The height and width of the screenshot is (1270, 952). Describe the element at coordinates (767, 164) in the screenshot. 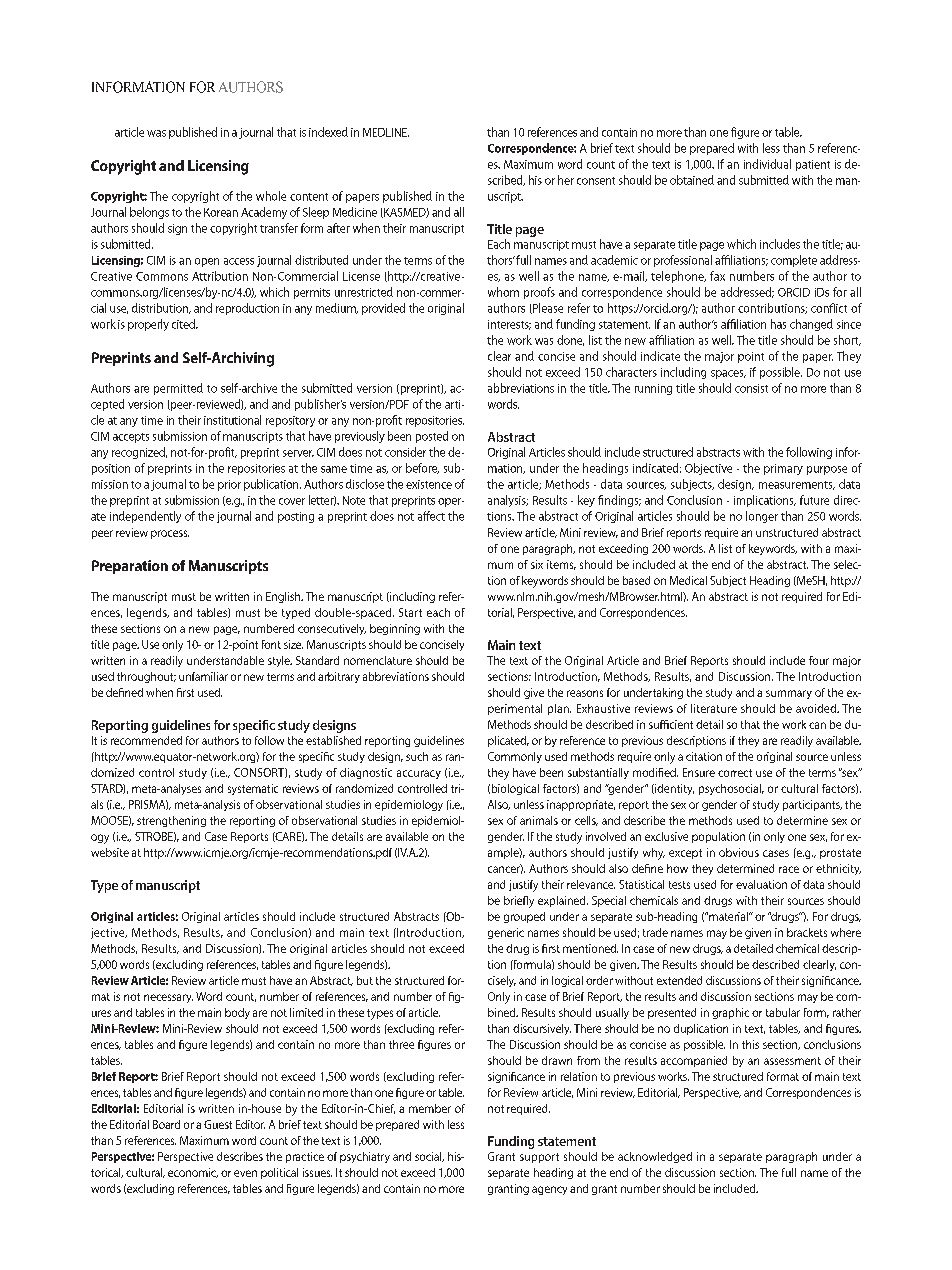

I see `individual` at that location.
